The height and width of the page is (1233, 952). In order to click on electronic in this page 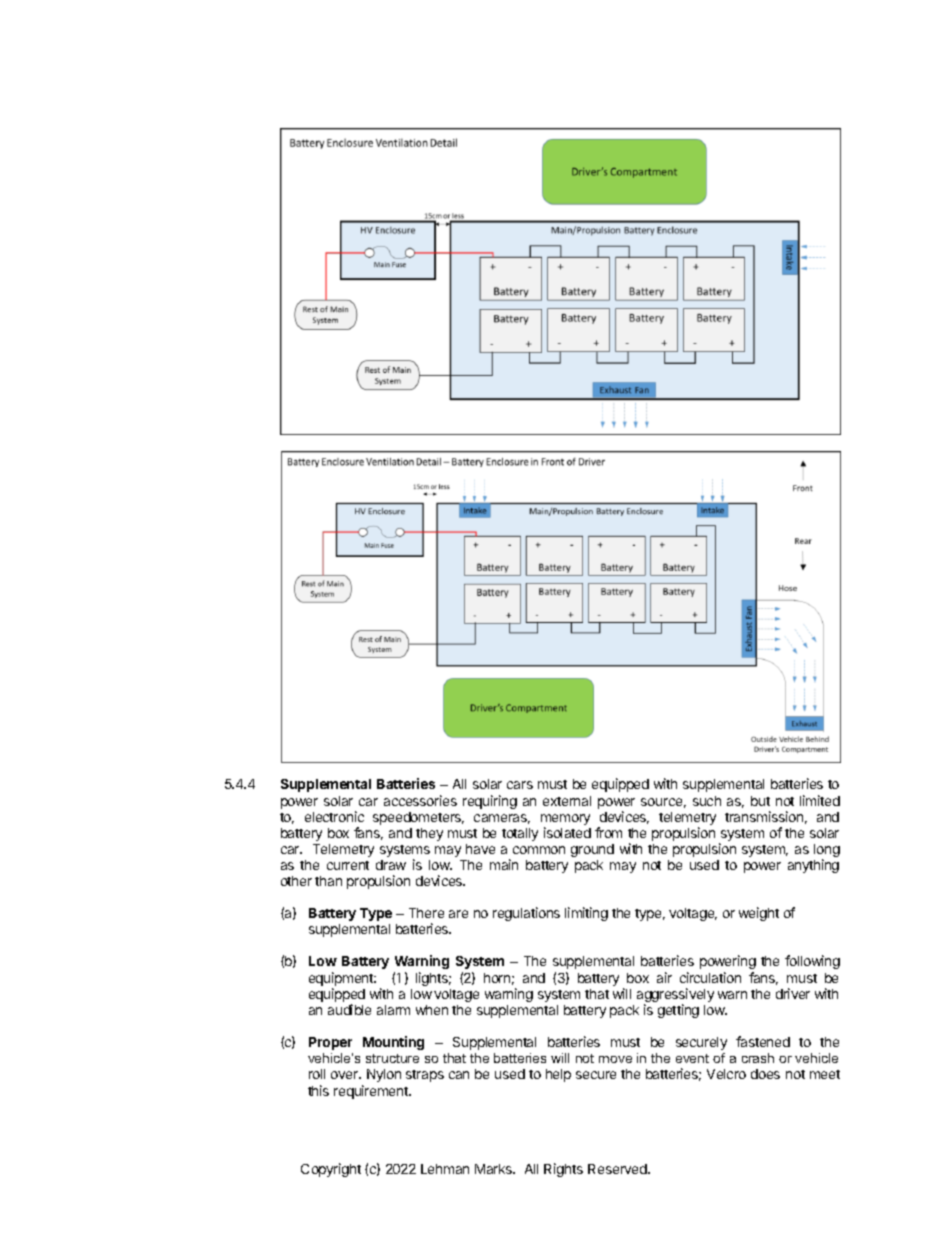, I will do `click(334, 816)`.
